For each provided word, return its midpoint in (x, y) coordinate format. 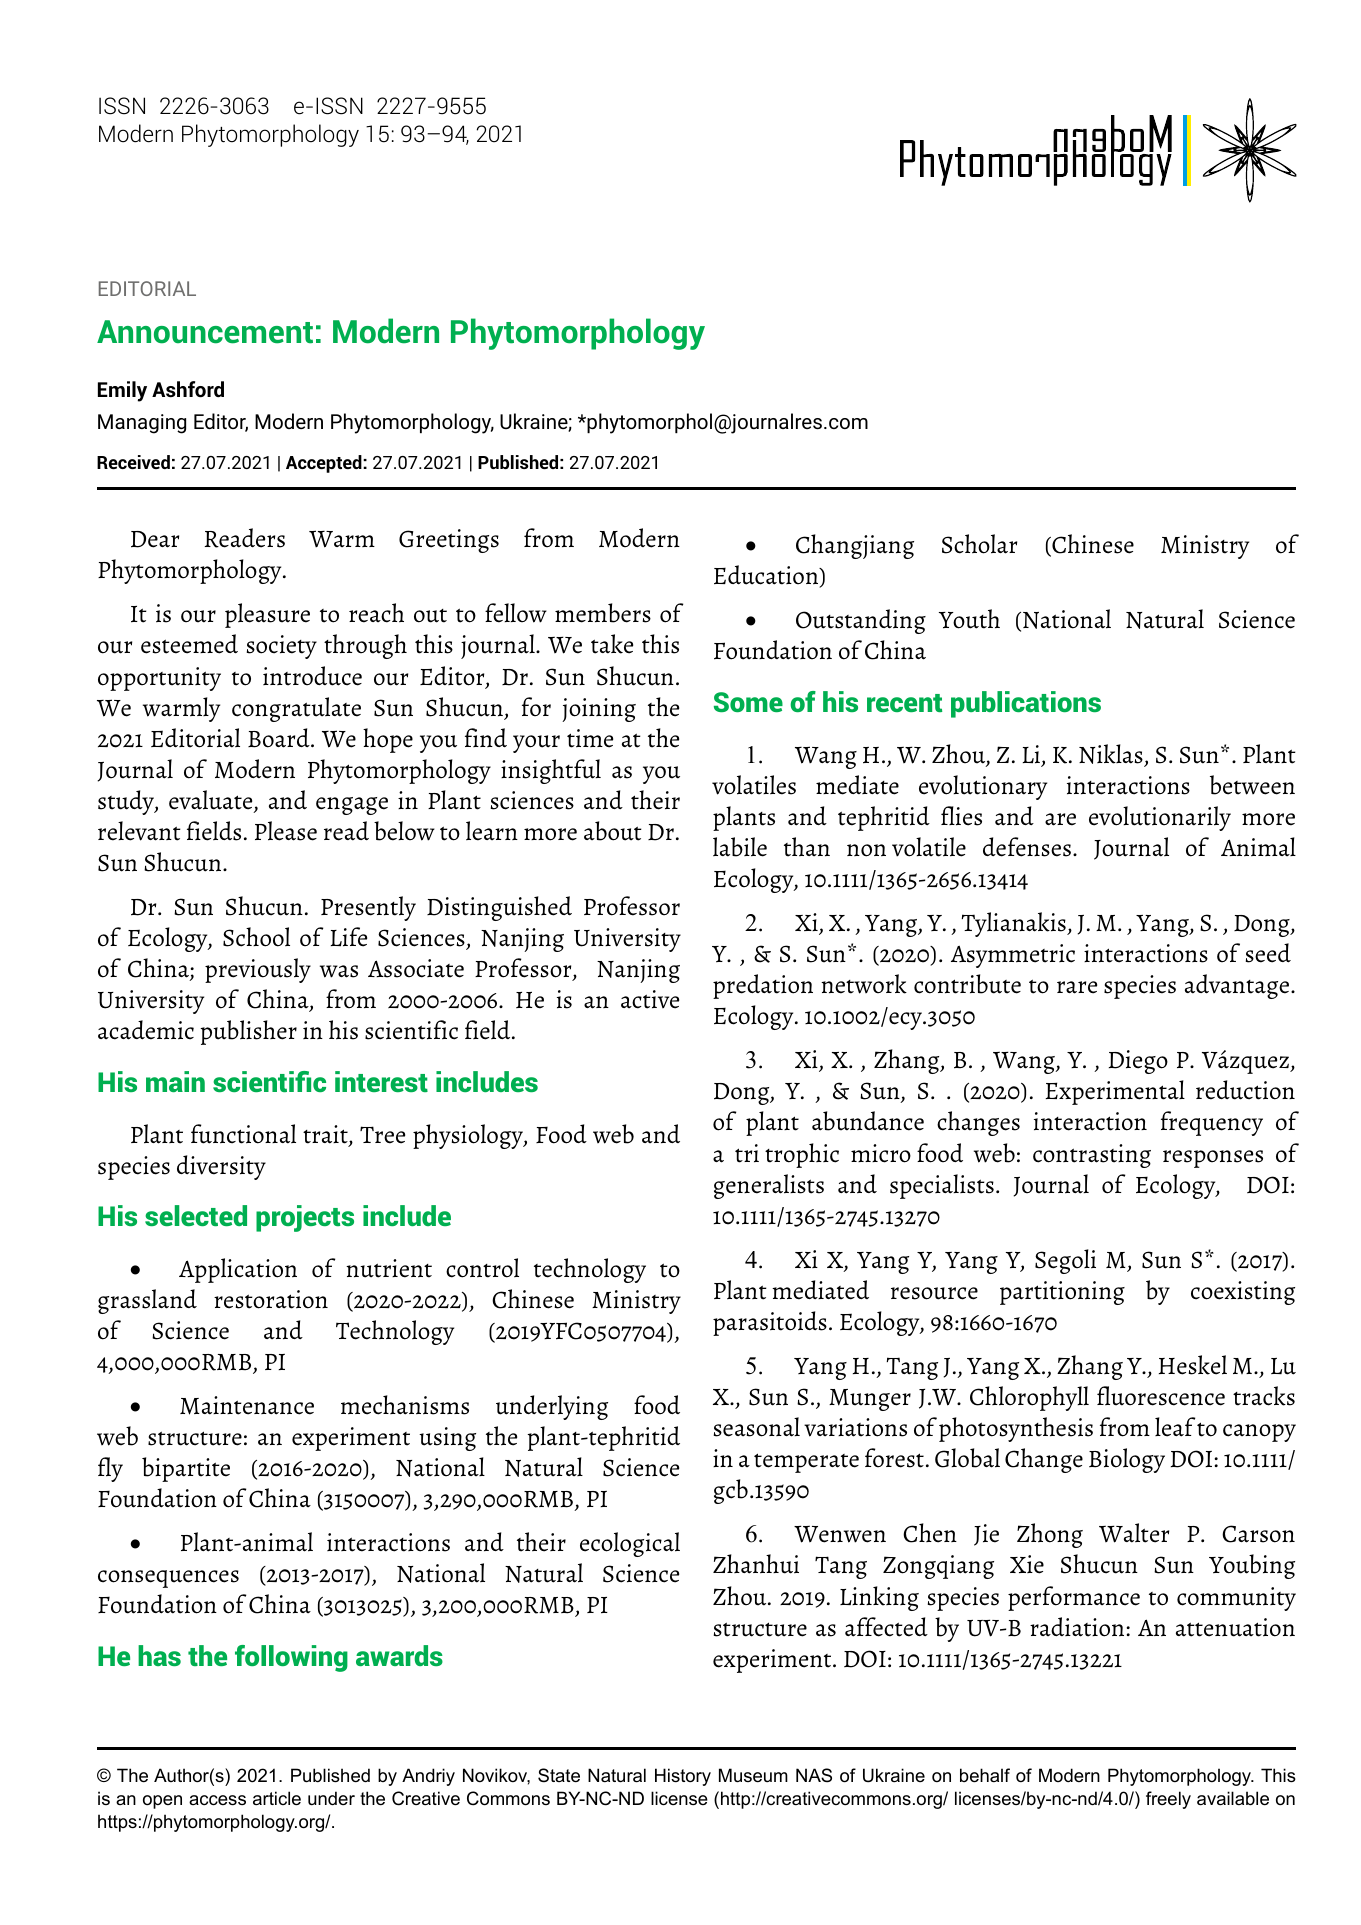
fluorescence (1161, 1396)
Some (748, 702)
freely (1168, 1800)
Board (280, 738)
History (683, 1777)
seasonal (756, 1427)
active (650, 999)
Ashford (188, 389)
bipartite (186, 1469)
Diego (1138, 1062)
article (277, 1798)
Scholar (979, 544)
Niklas (1111, 754)
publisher (248, 1032)
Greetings (449, 541)
